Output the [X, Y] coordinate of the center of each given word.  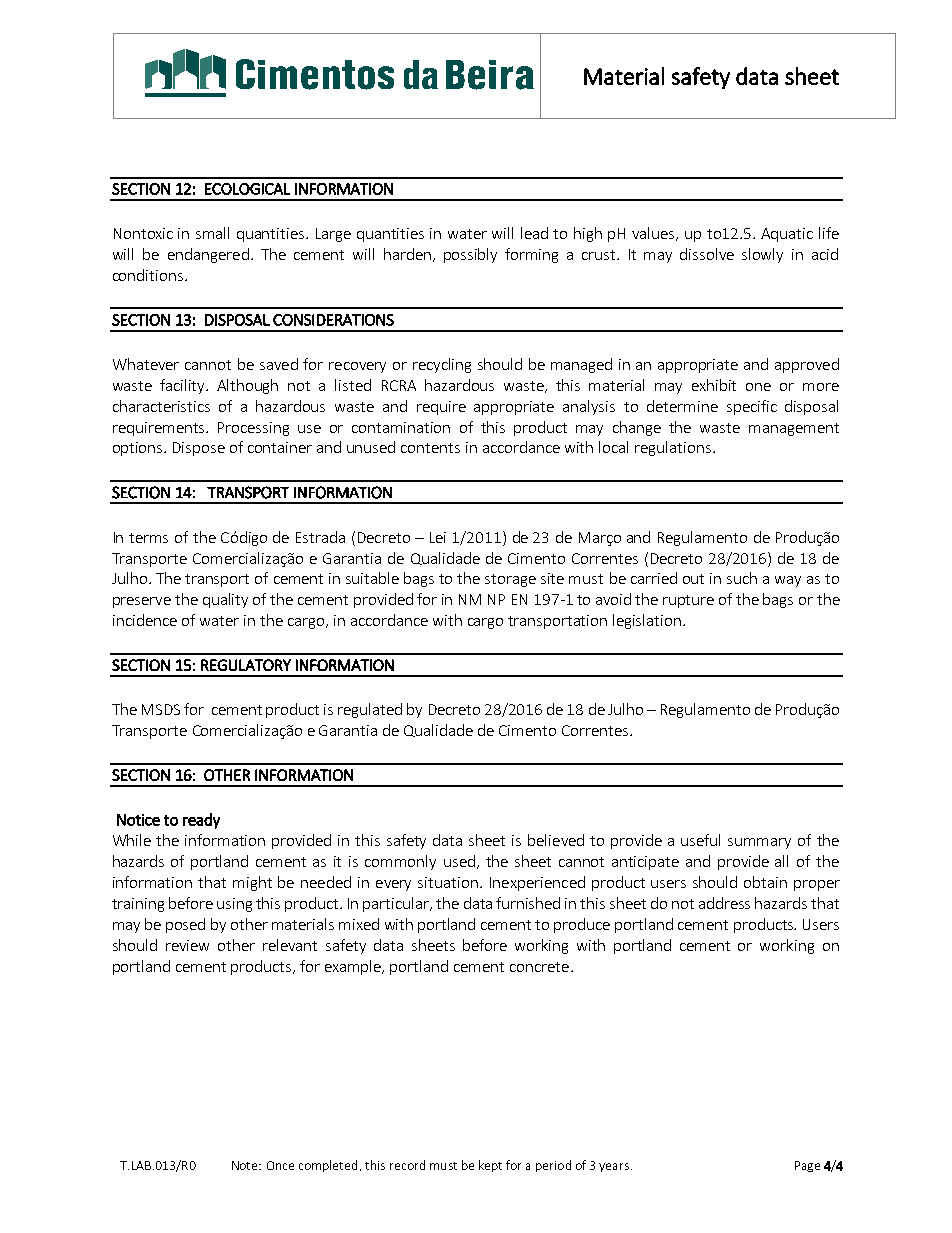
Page [807, 1166]
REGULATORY [246, 665]
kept [490, 1166]
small [212, 233]
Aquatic [787, 235]
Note [246, 1165]
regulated [370, 710]
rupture [688, 601]
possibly [470, 255]
